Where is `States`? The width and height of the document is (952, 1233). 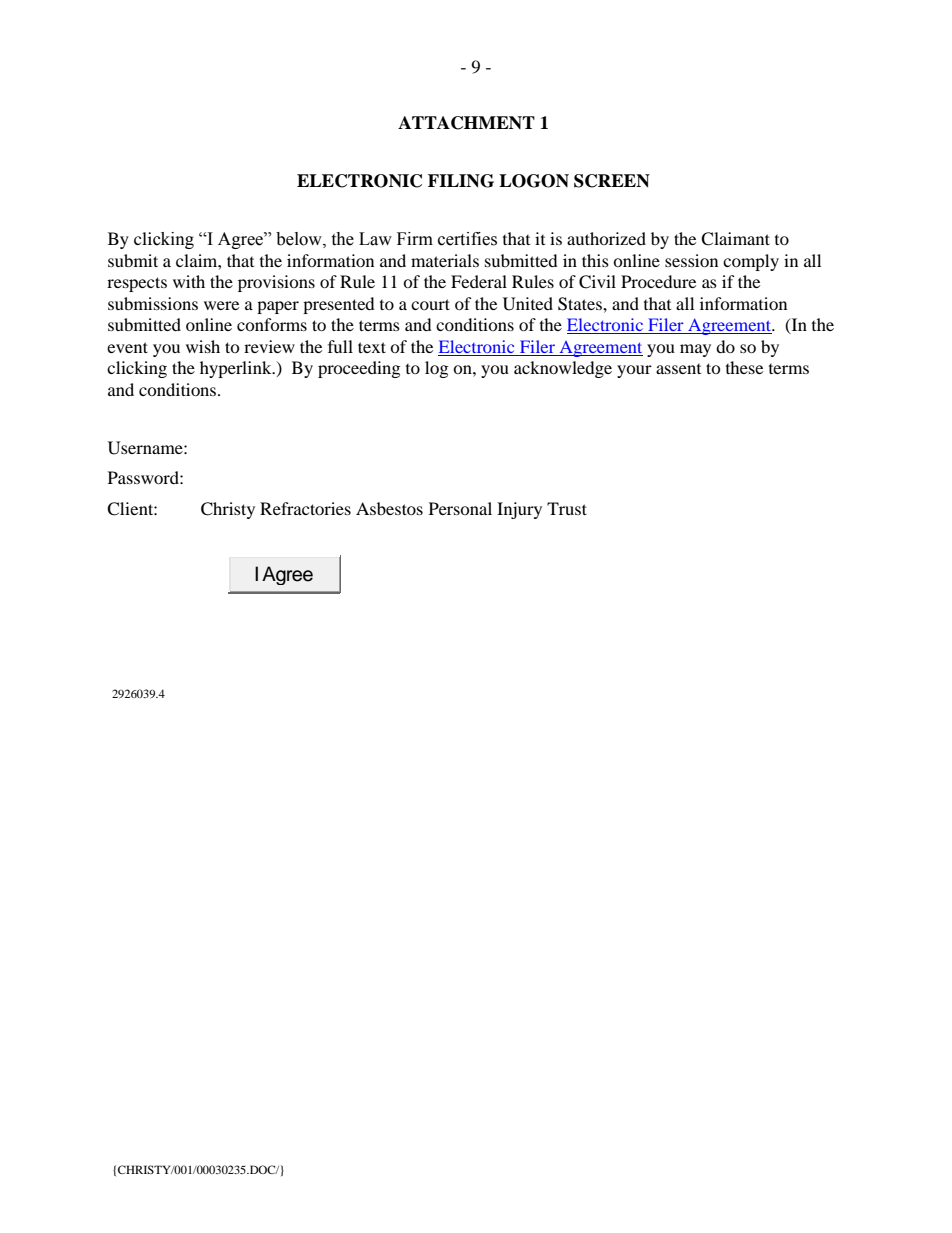 States is located at coordinates (581, 304).
